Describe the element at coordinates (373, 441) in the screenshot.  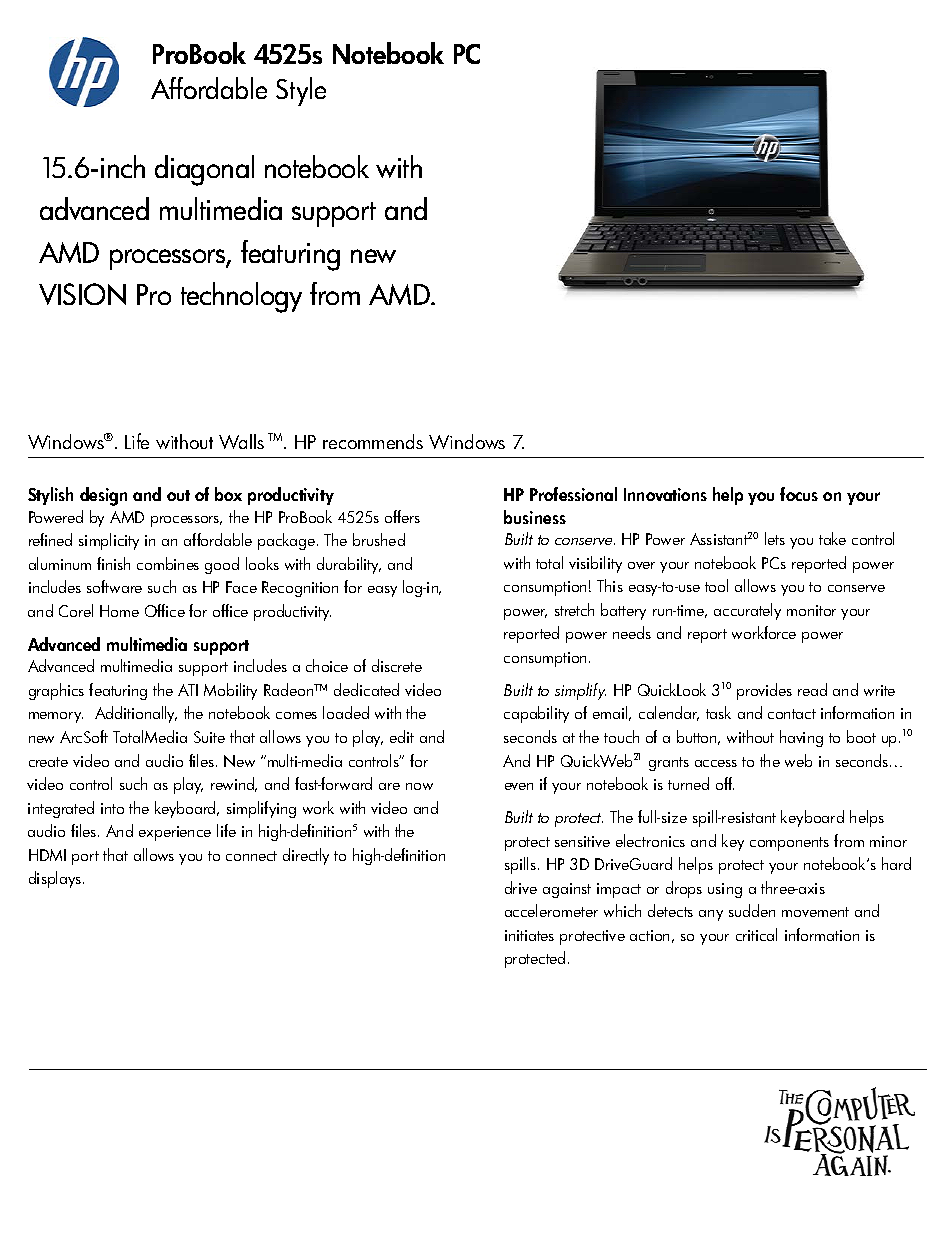
I see `recommends` at that location.
